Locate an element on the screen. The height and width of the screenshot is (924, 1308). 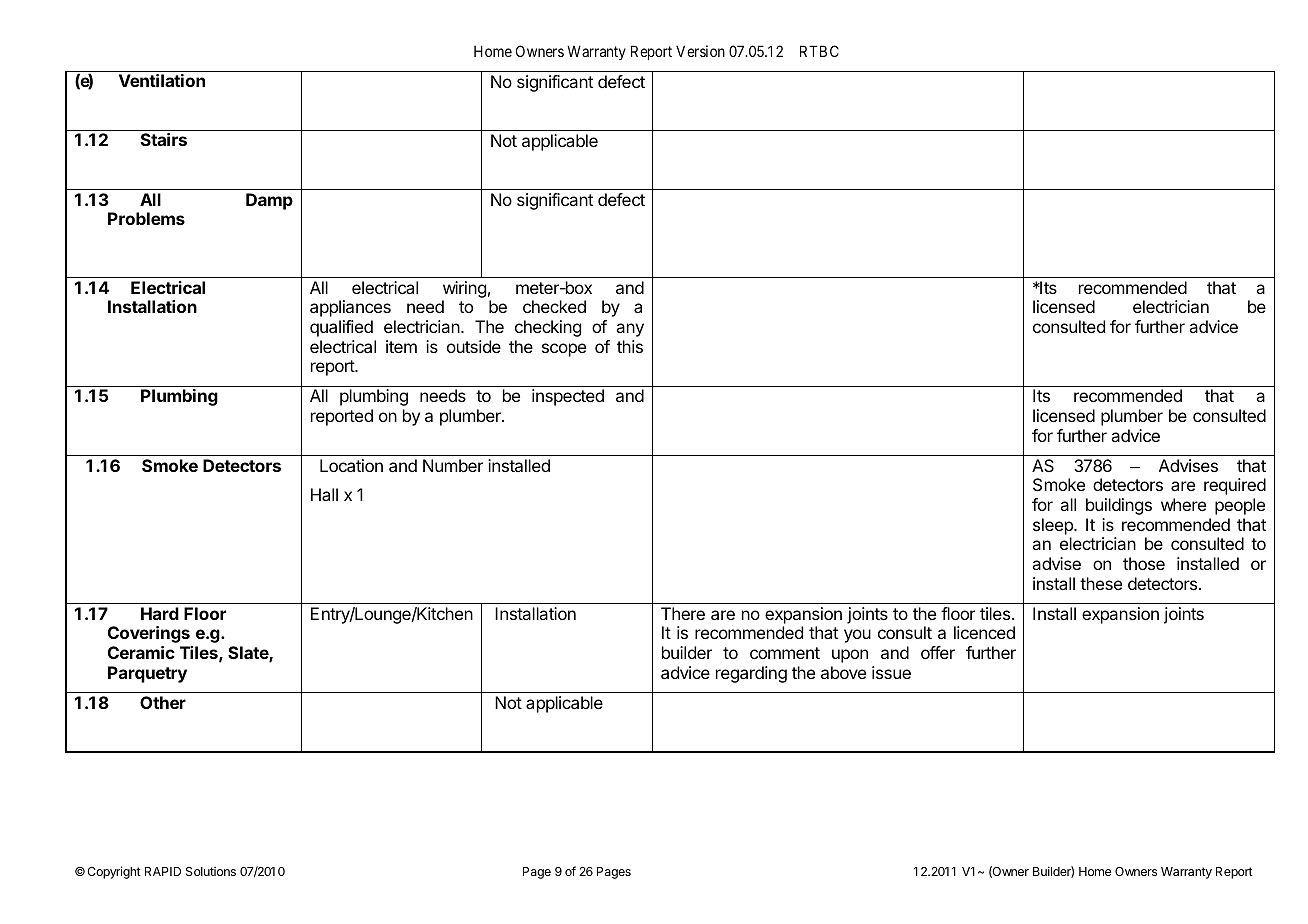
Location is located at coordinates (351, 465).
